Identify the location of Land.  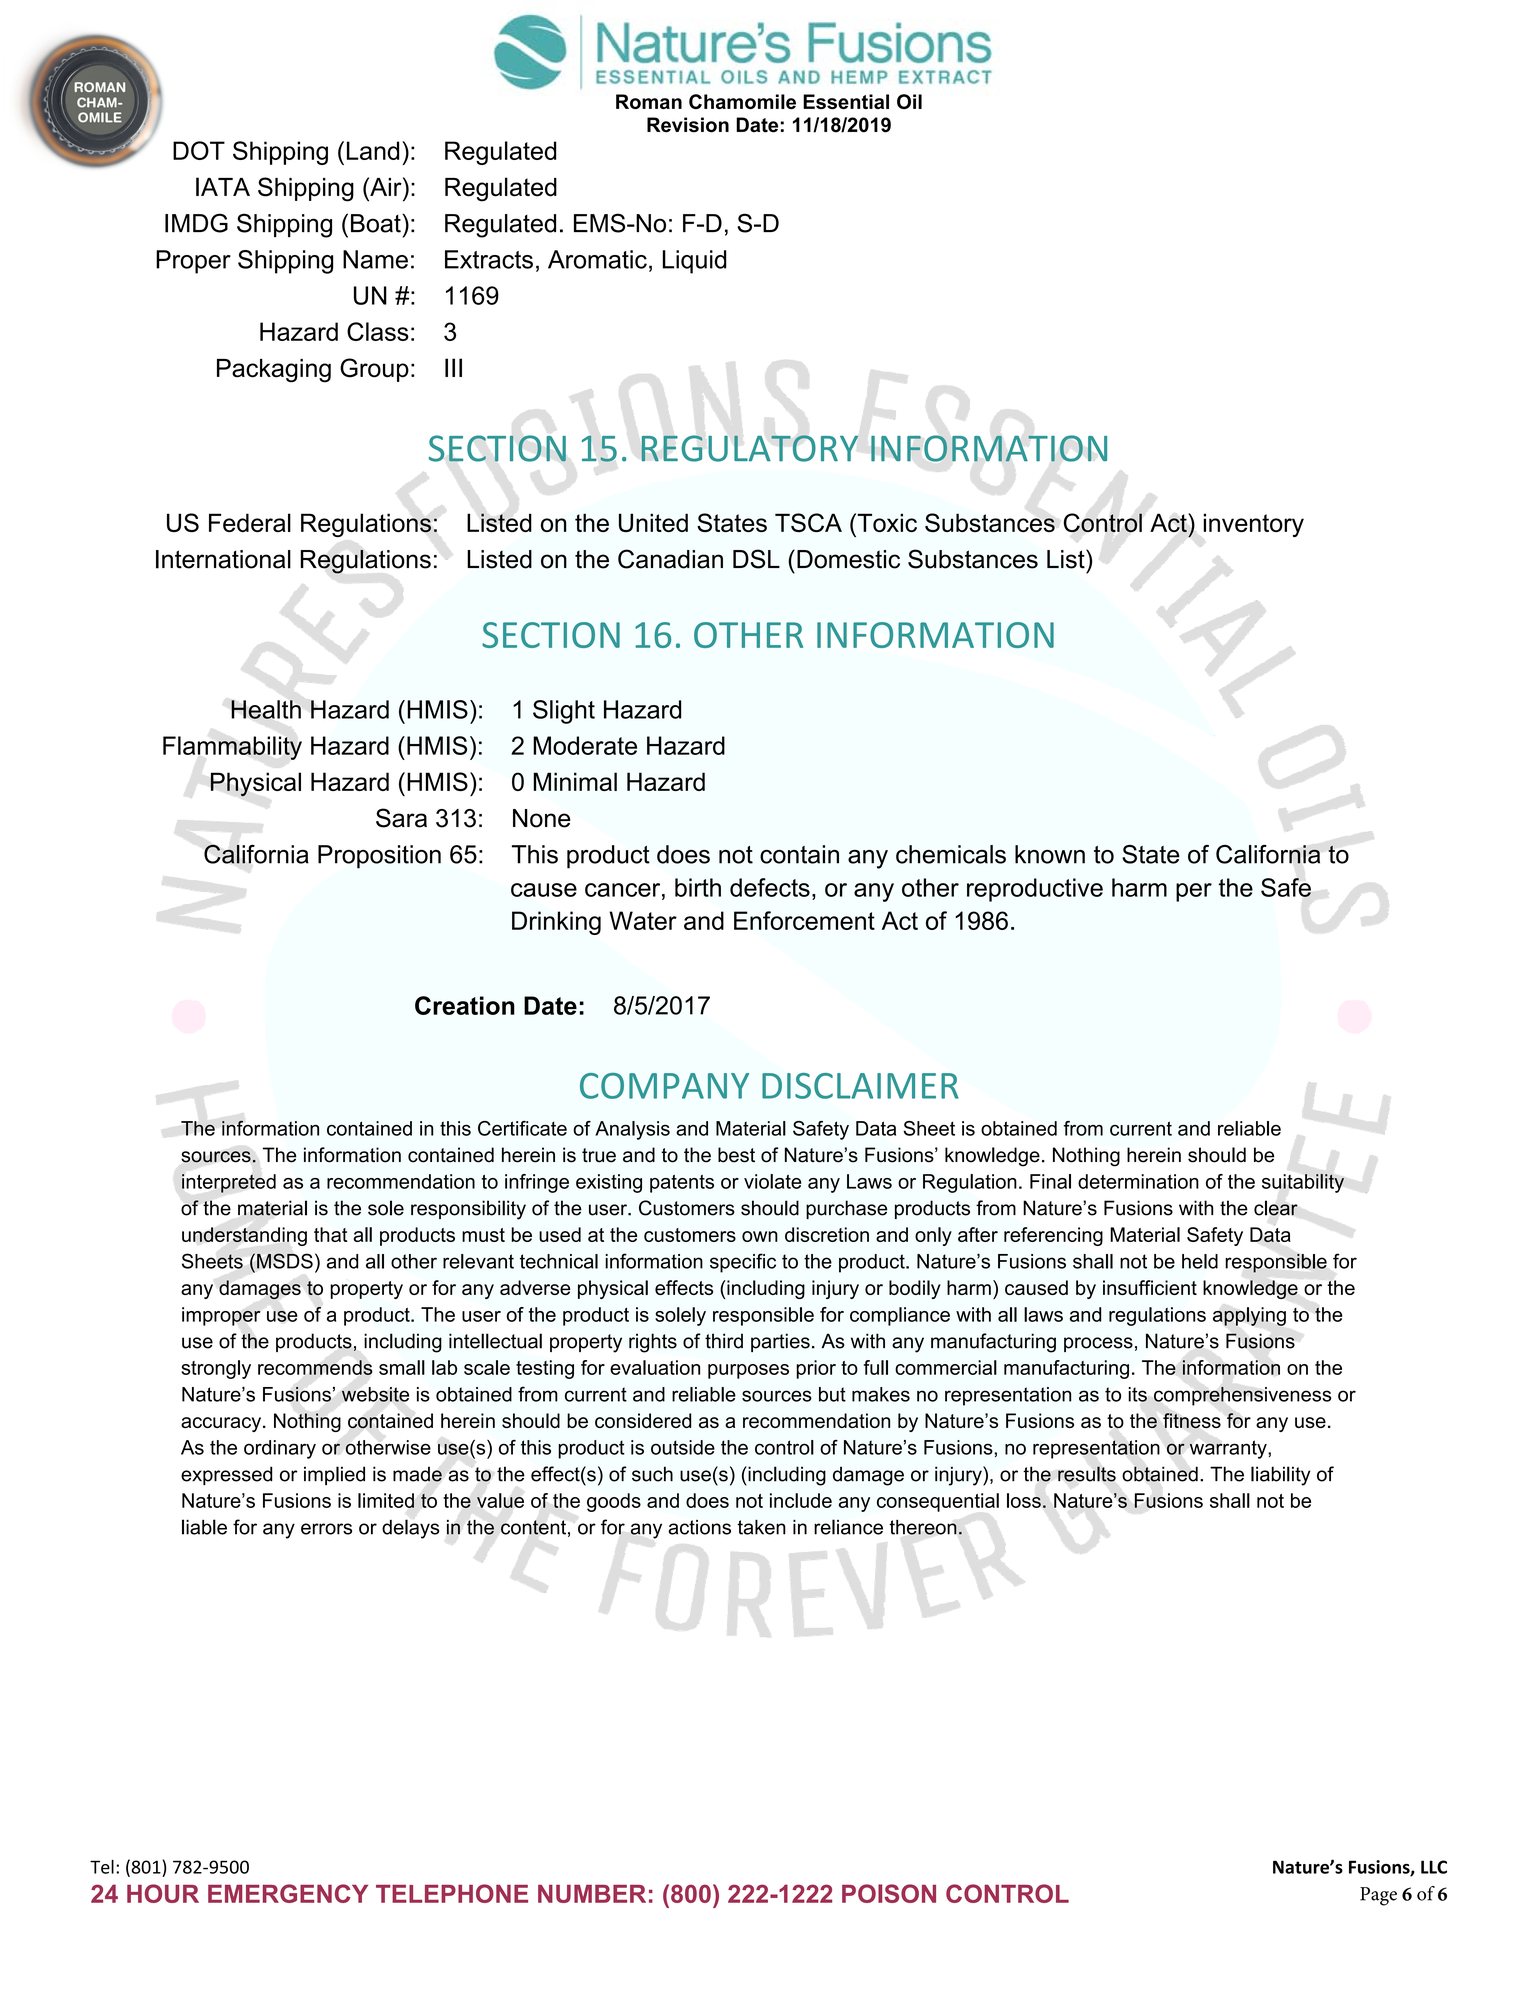
(373, 150).
